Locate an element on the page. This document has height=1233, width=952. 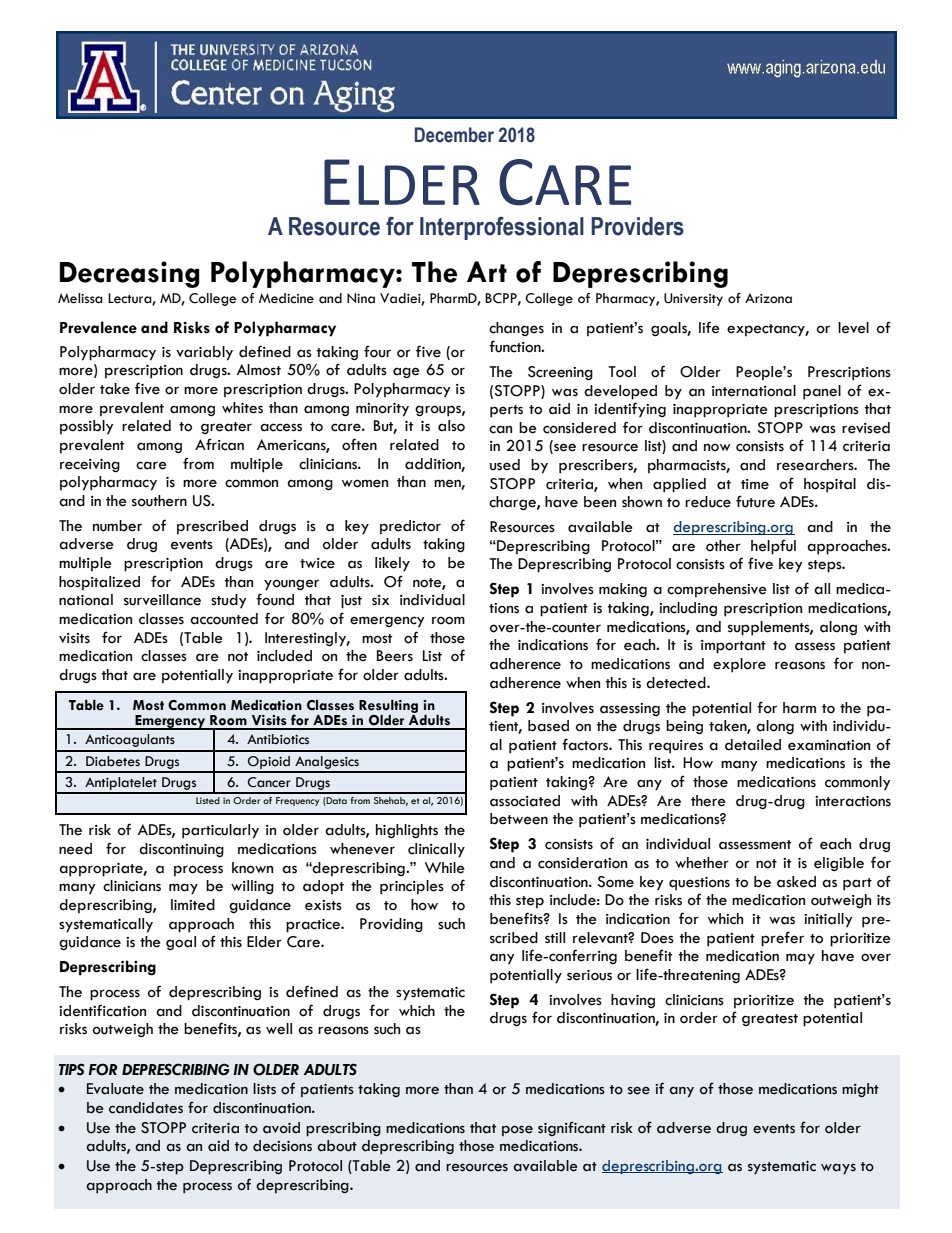
Providers is located at coordinates (637, 226).
